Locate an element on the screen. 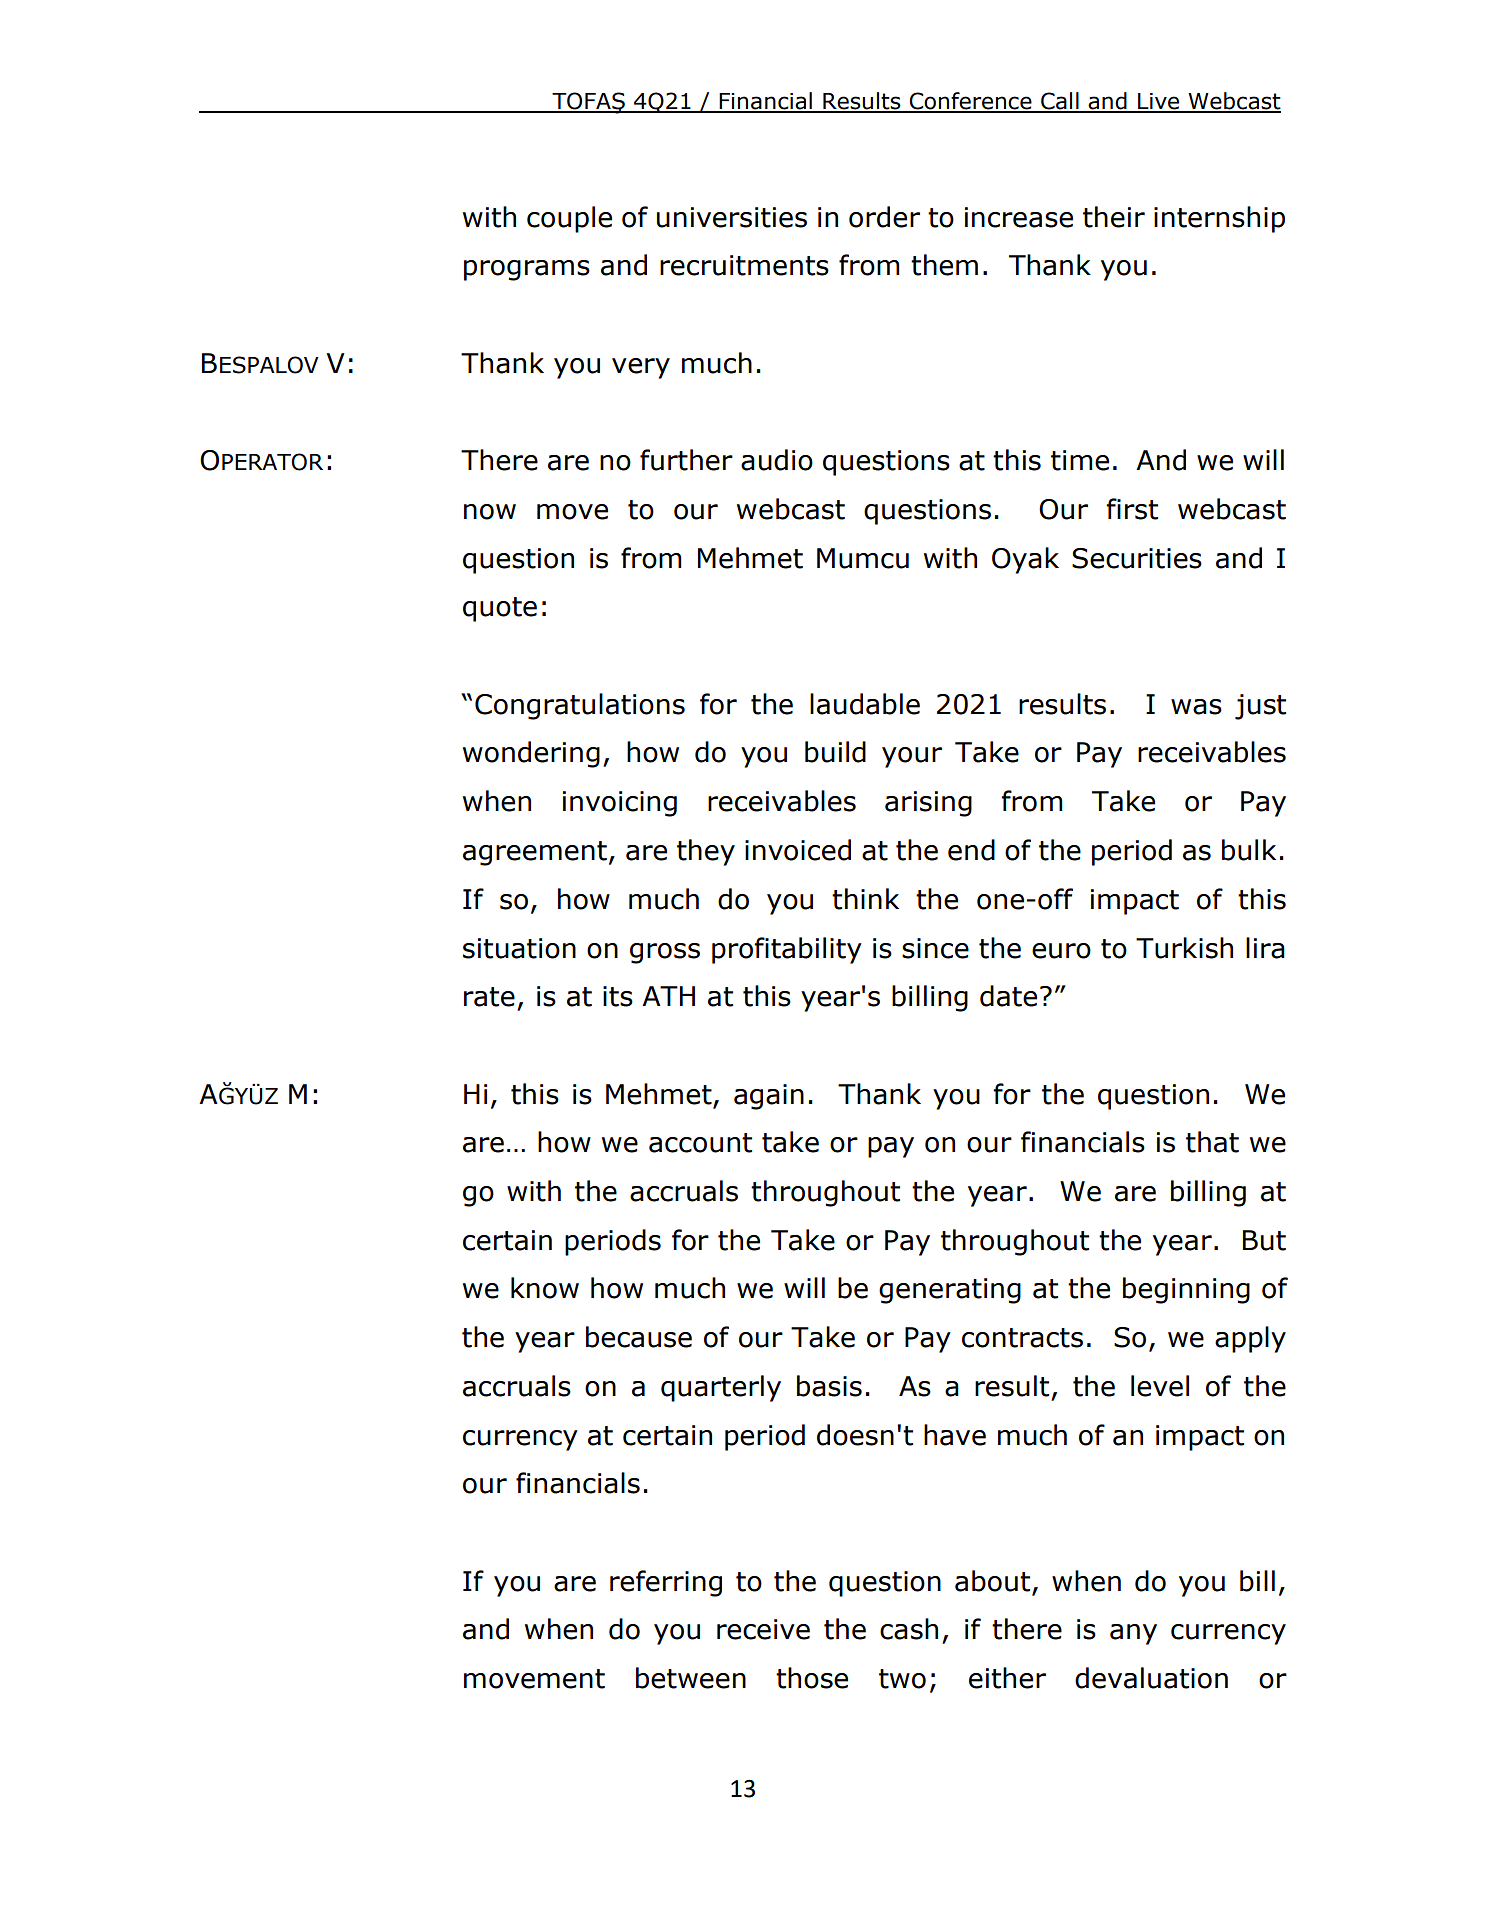  referring is located at coordinates (666, 1583).
